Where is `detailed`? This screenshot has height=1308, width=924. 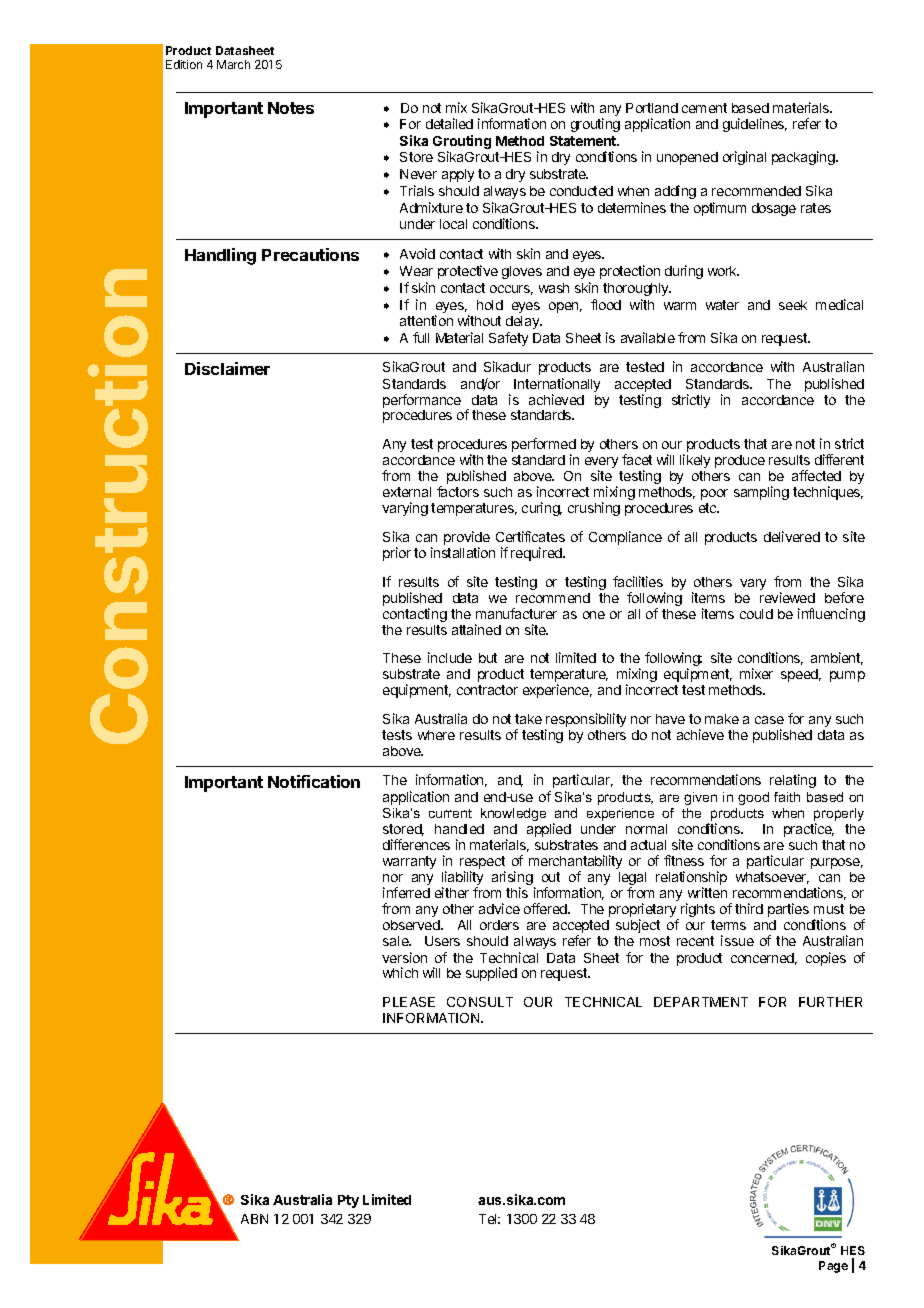 detailed is located at coordinates (449, 123).
